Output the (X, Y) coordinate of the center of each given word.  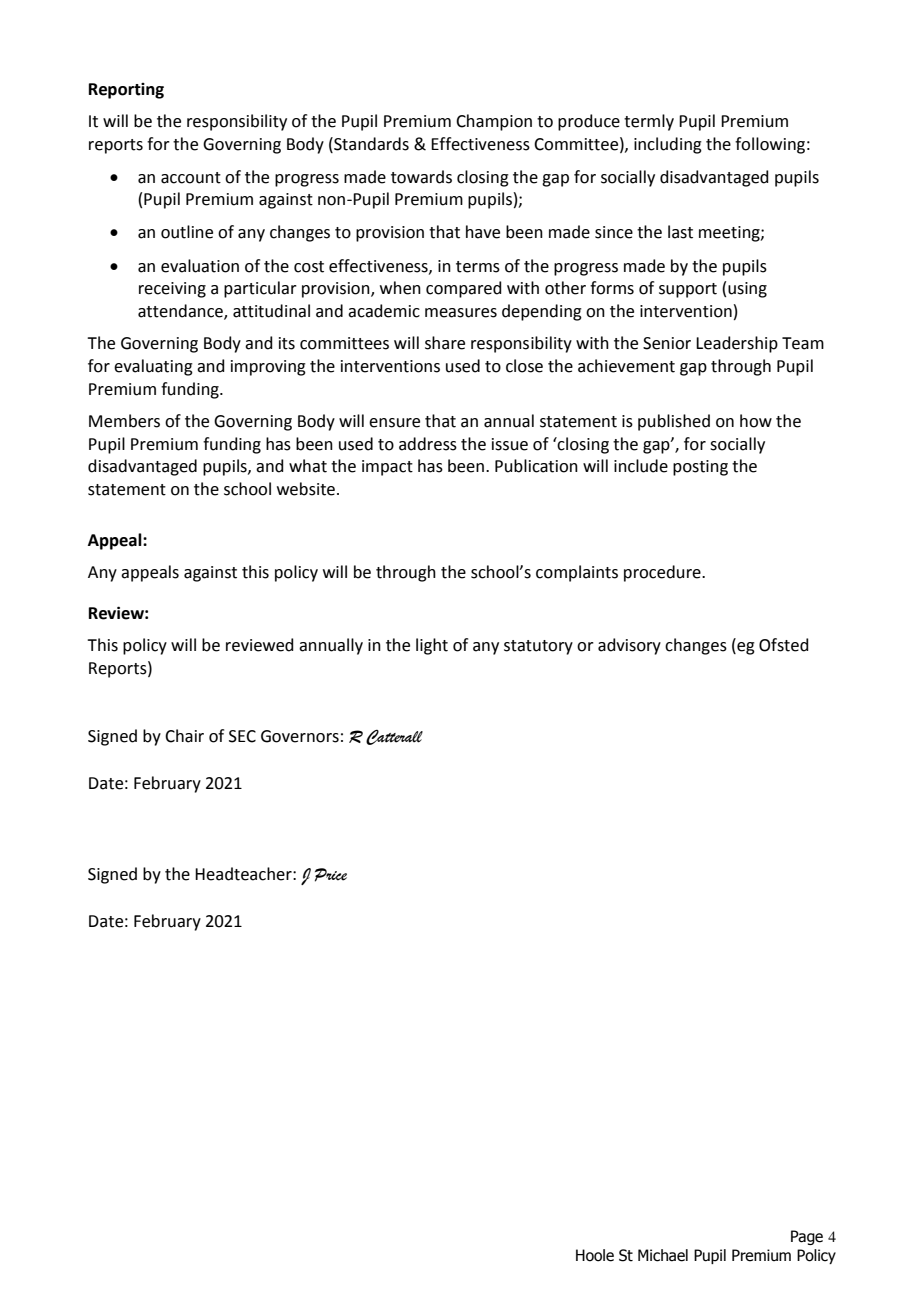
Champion (494, 122)
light (432, 646)
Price (331, 875)
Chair (184, 736)
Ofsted (784, 645)
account (191, 178)
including (668, 145)
